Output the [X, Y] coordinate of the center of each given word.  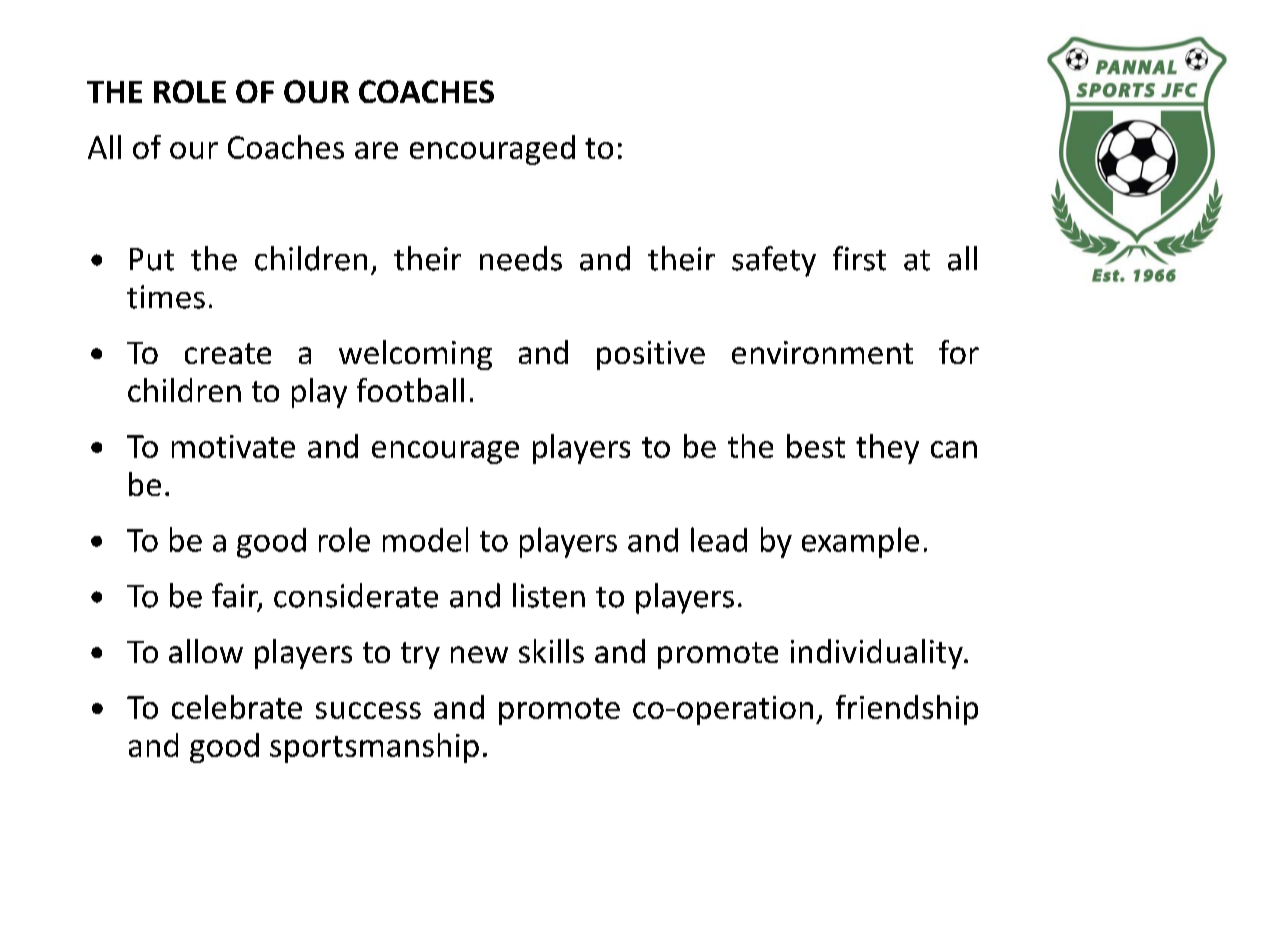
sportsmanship [374, 748]
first [859, 258]
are [376, 150]
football [410, 390]
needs [521, 258]
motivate [233, 446]
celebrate [237, 707]
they [887, 449]
